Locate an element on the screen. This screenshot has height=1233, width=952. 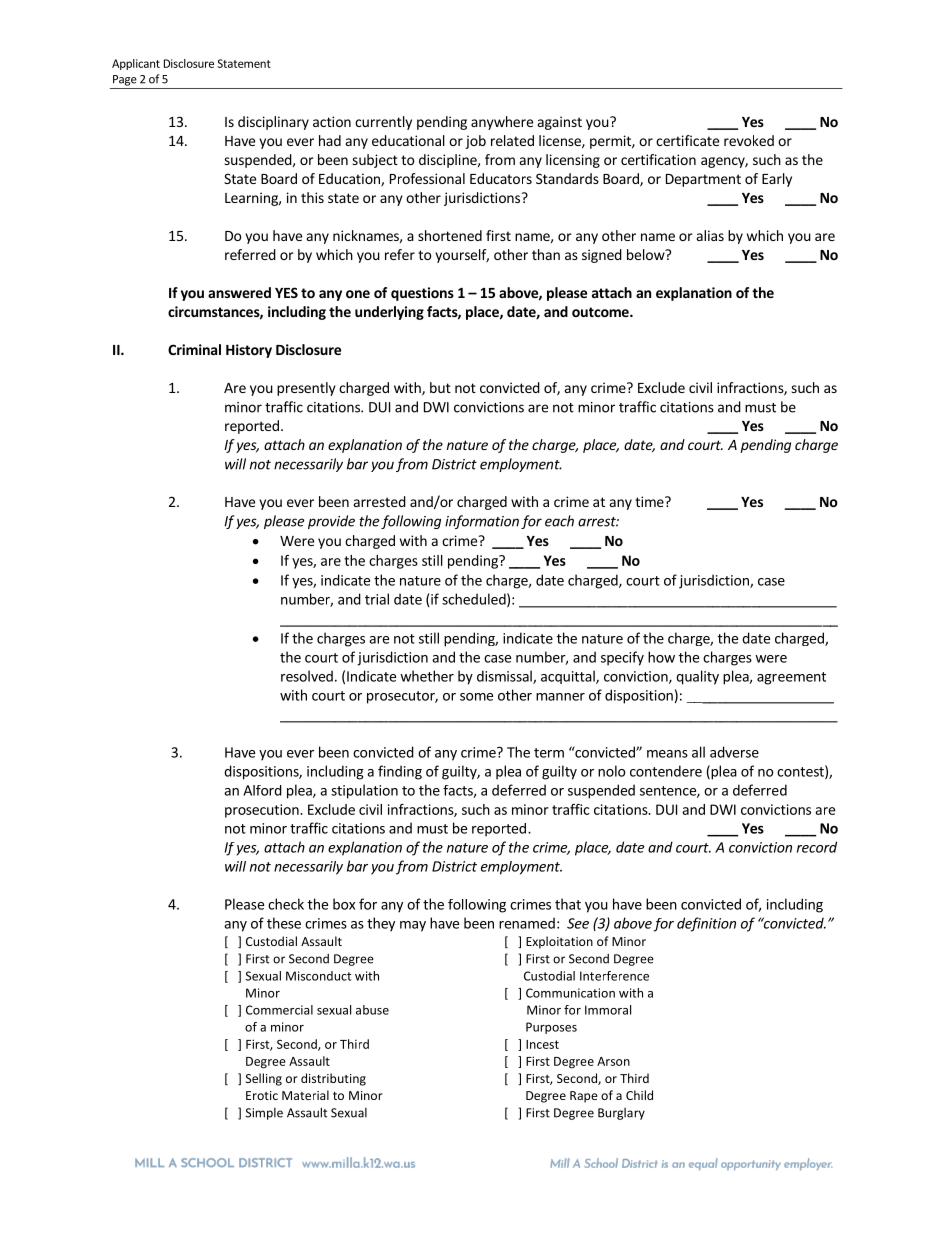
anywhere is located at coordinates (502, 123).
